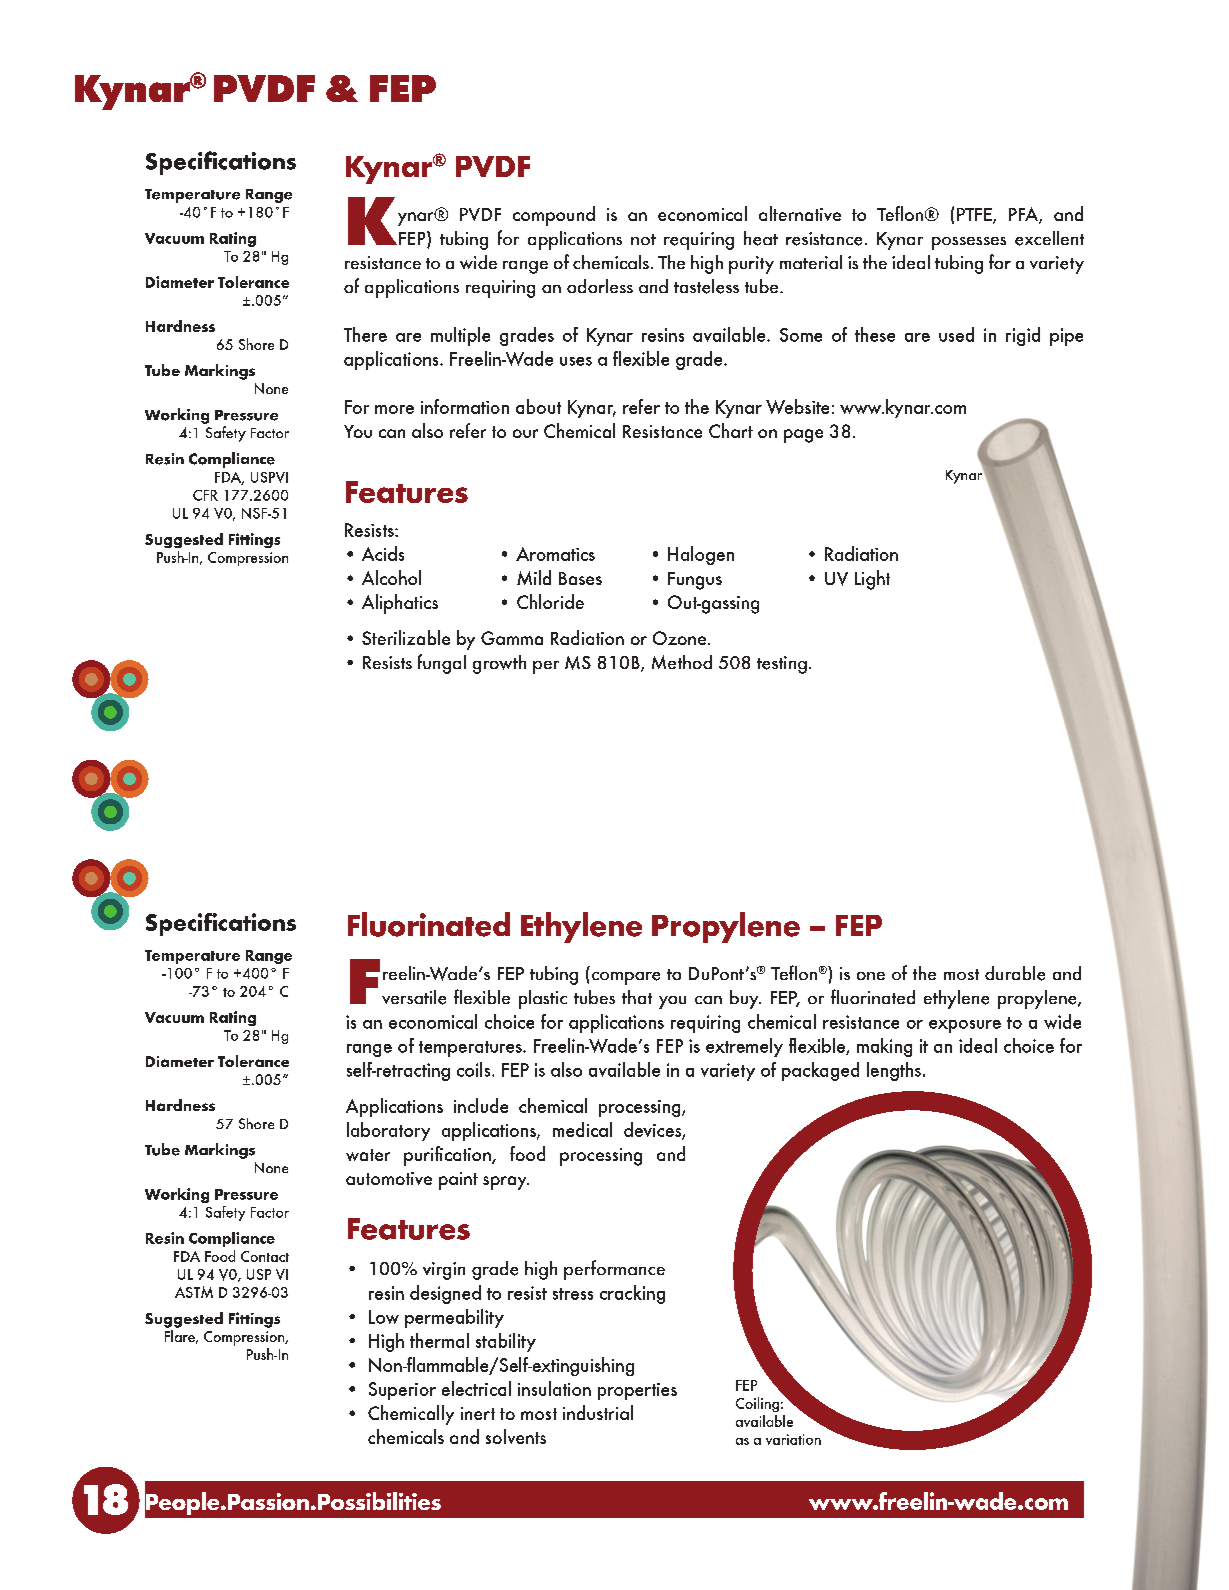 This screenshot has height=1590, width=1229. What do you see at coordinates (637, 997) in the screenshot?
I see `that` at bounding box center [637, 997].
